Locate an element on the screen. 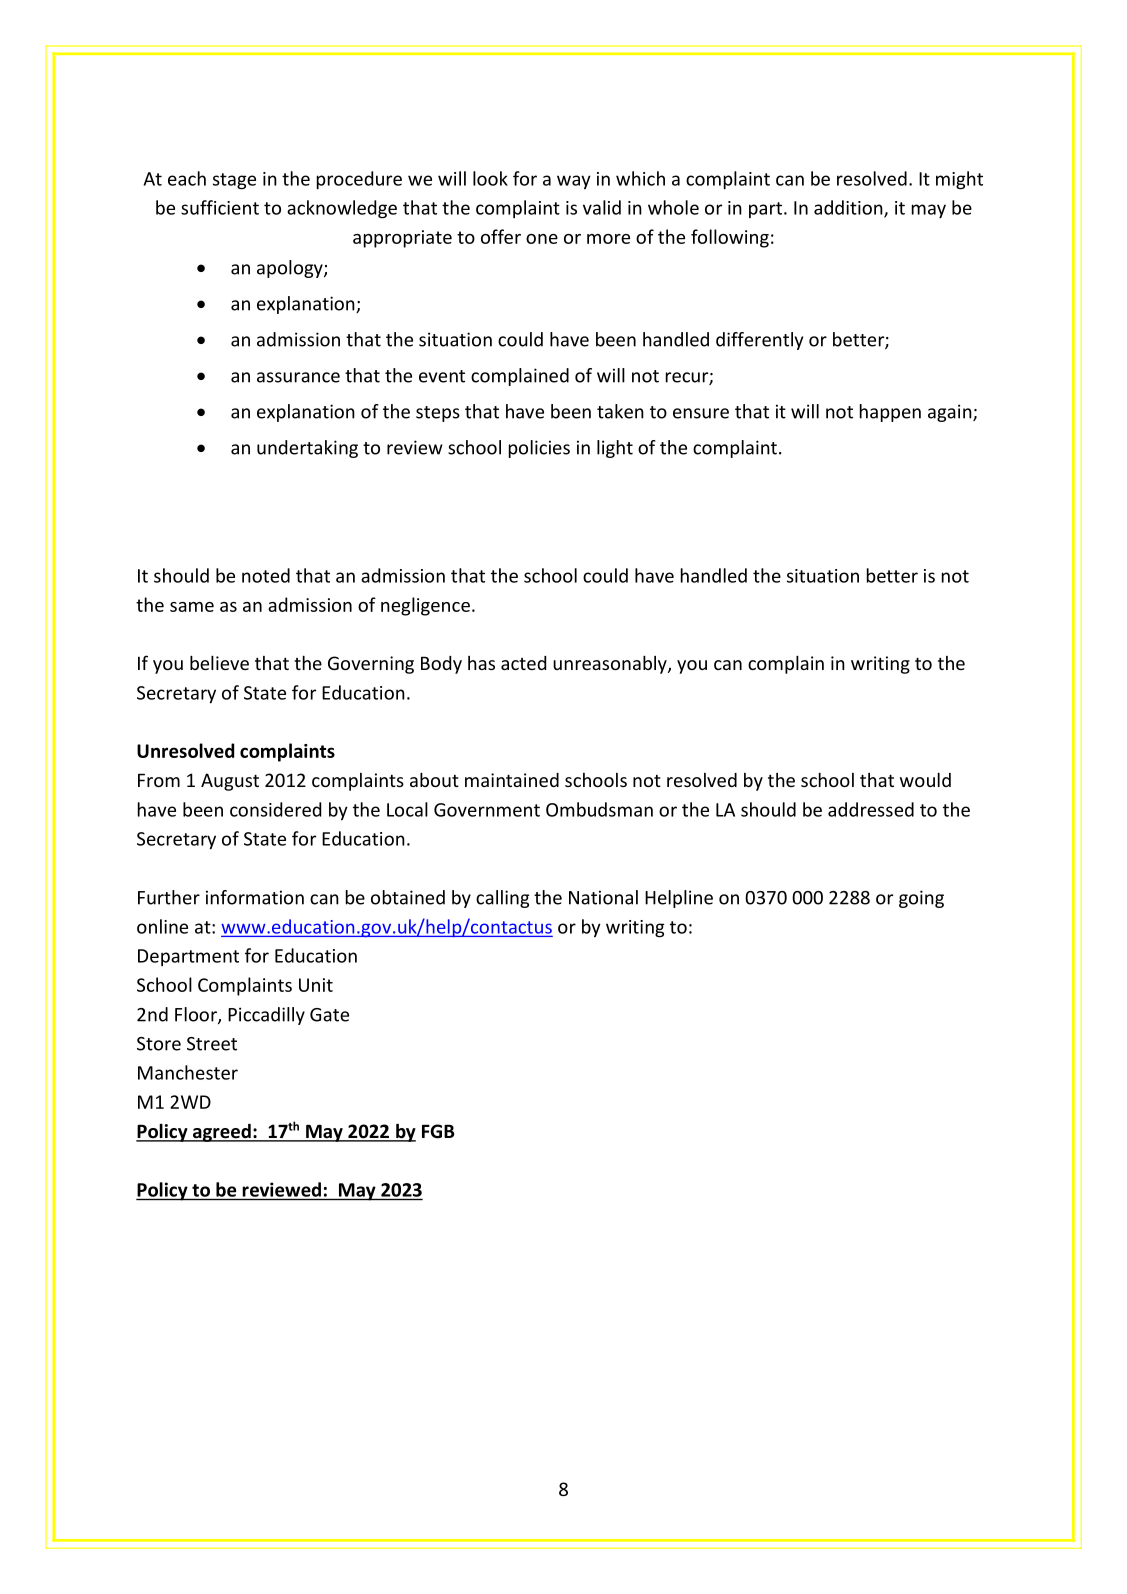  happen is located at coordinates (890, 413).
